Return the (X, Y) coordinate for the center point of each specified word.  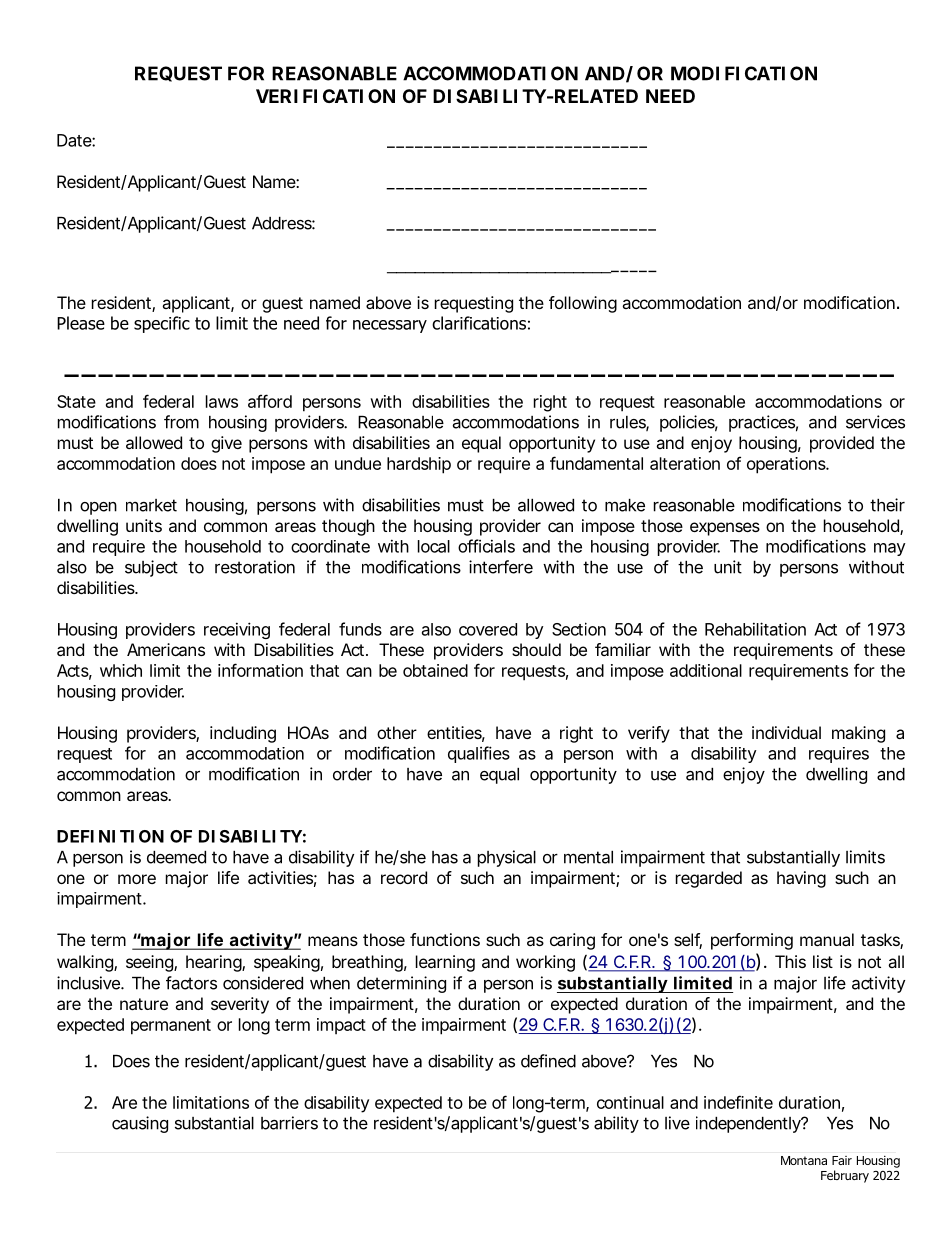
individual (786, 732)
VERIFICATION (325, 96)
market (151, 505)
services (875, 422)
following (583, 304)
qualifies (479, 754)
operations (787, 465)
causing (140, 1124)
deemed (176, 857)
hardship (419, 465)
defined (548, 1061)
